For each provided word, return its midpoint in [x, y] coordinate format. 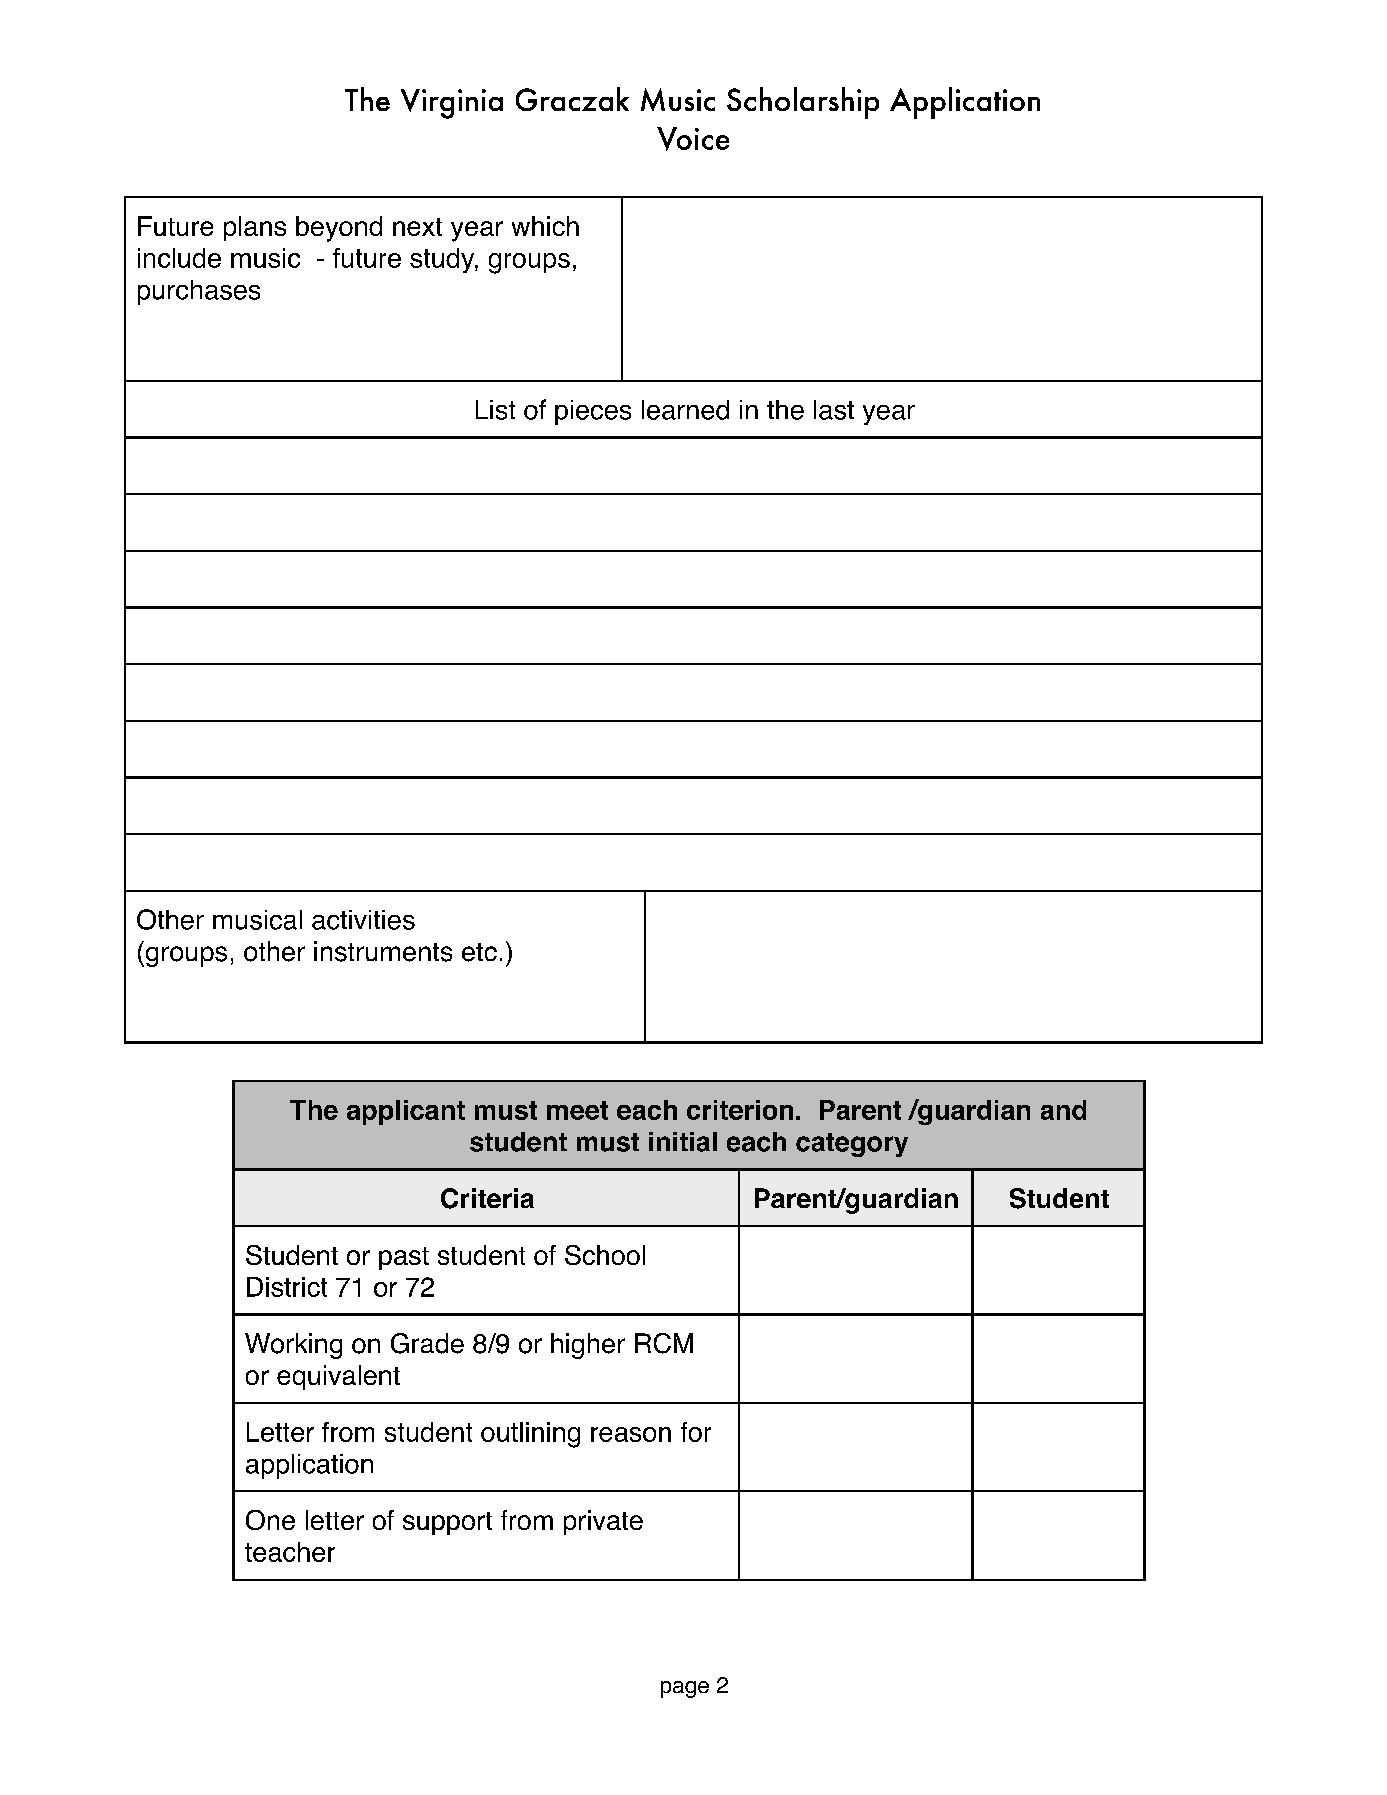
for [696, 1432]
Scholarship [803, 103]
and [1063, 1110]
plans [255, 228]
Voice [693, 139]
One [270, 1520]
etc [479, 952]
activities [363, 920]
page [685, 1689]
